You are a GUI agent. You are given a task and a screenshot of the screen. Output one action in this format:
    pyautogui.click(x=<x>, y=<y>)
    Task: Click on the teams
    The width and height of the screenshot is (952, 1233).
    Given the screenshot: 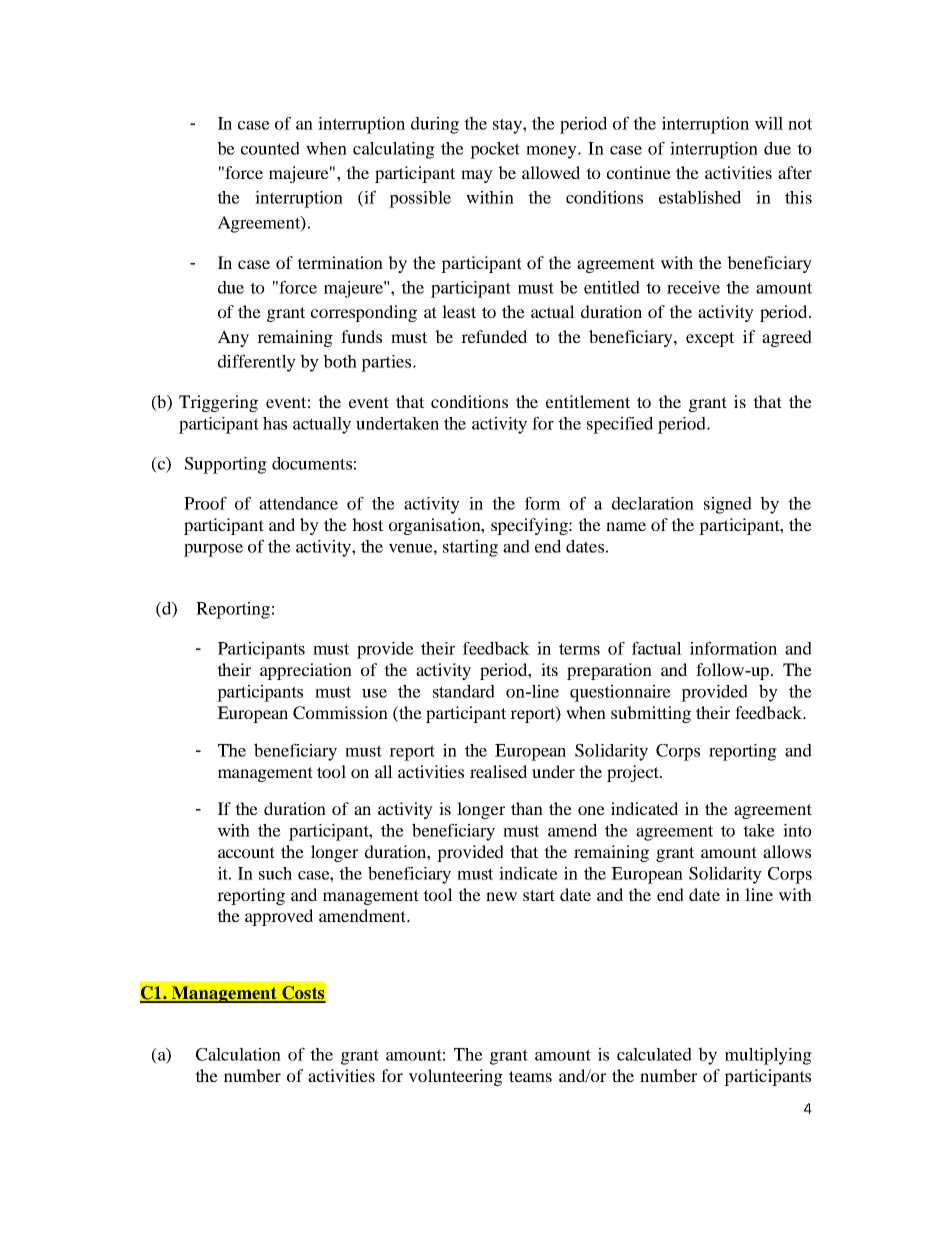 What is the action you would take?
    pyautogui.click(x=530, y=1076)
